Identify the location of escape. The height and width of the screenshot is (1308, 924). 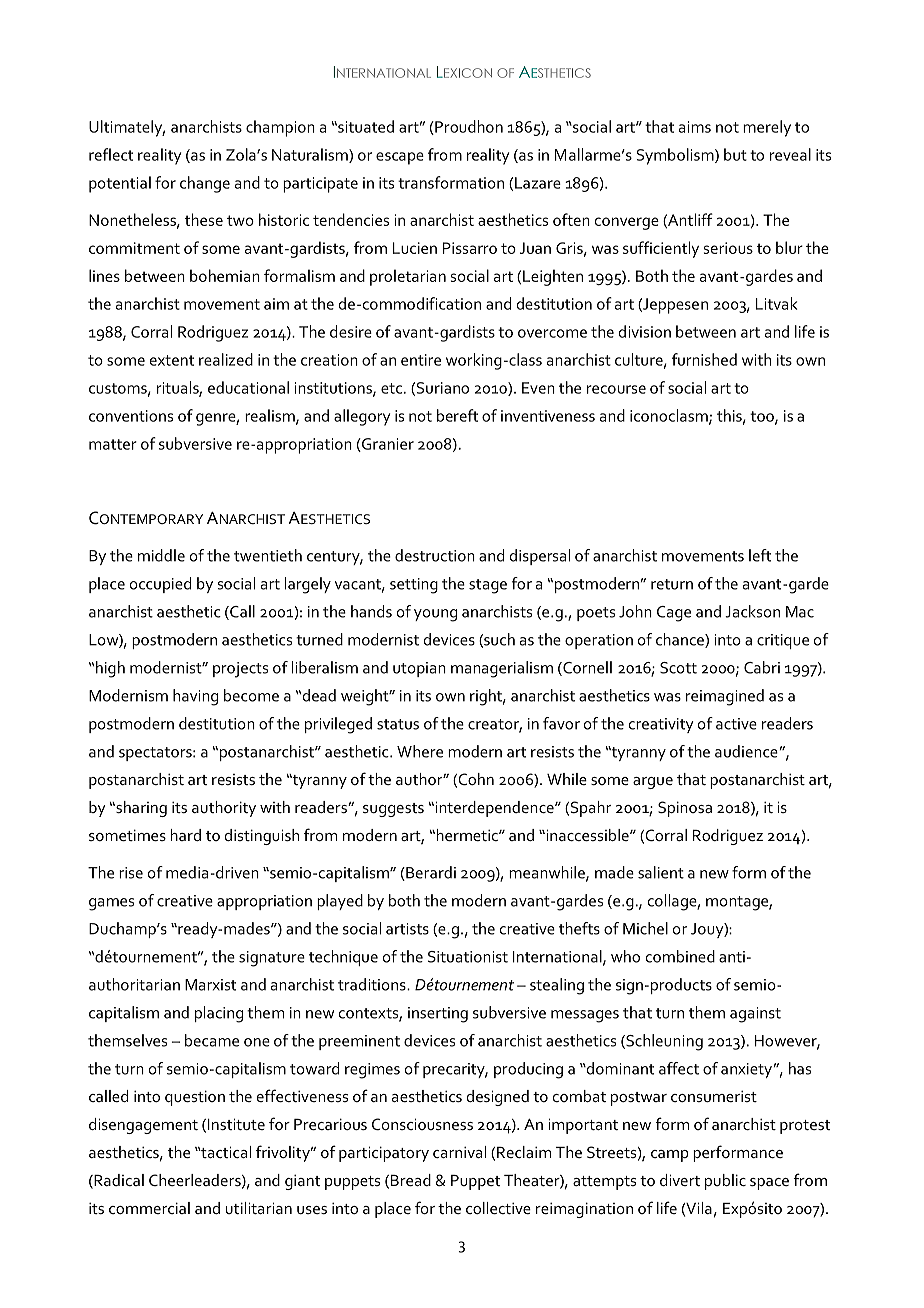
(400, 158).
